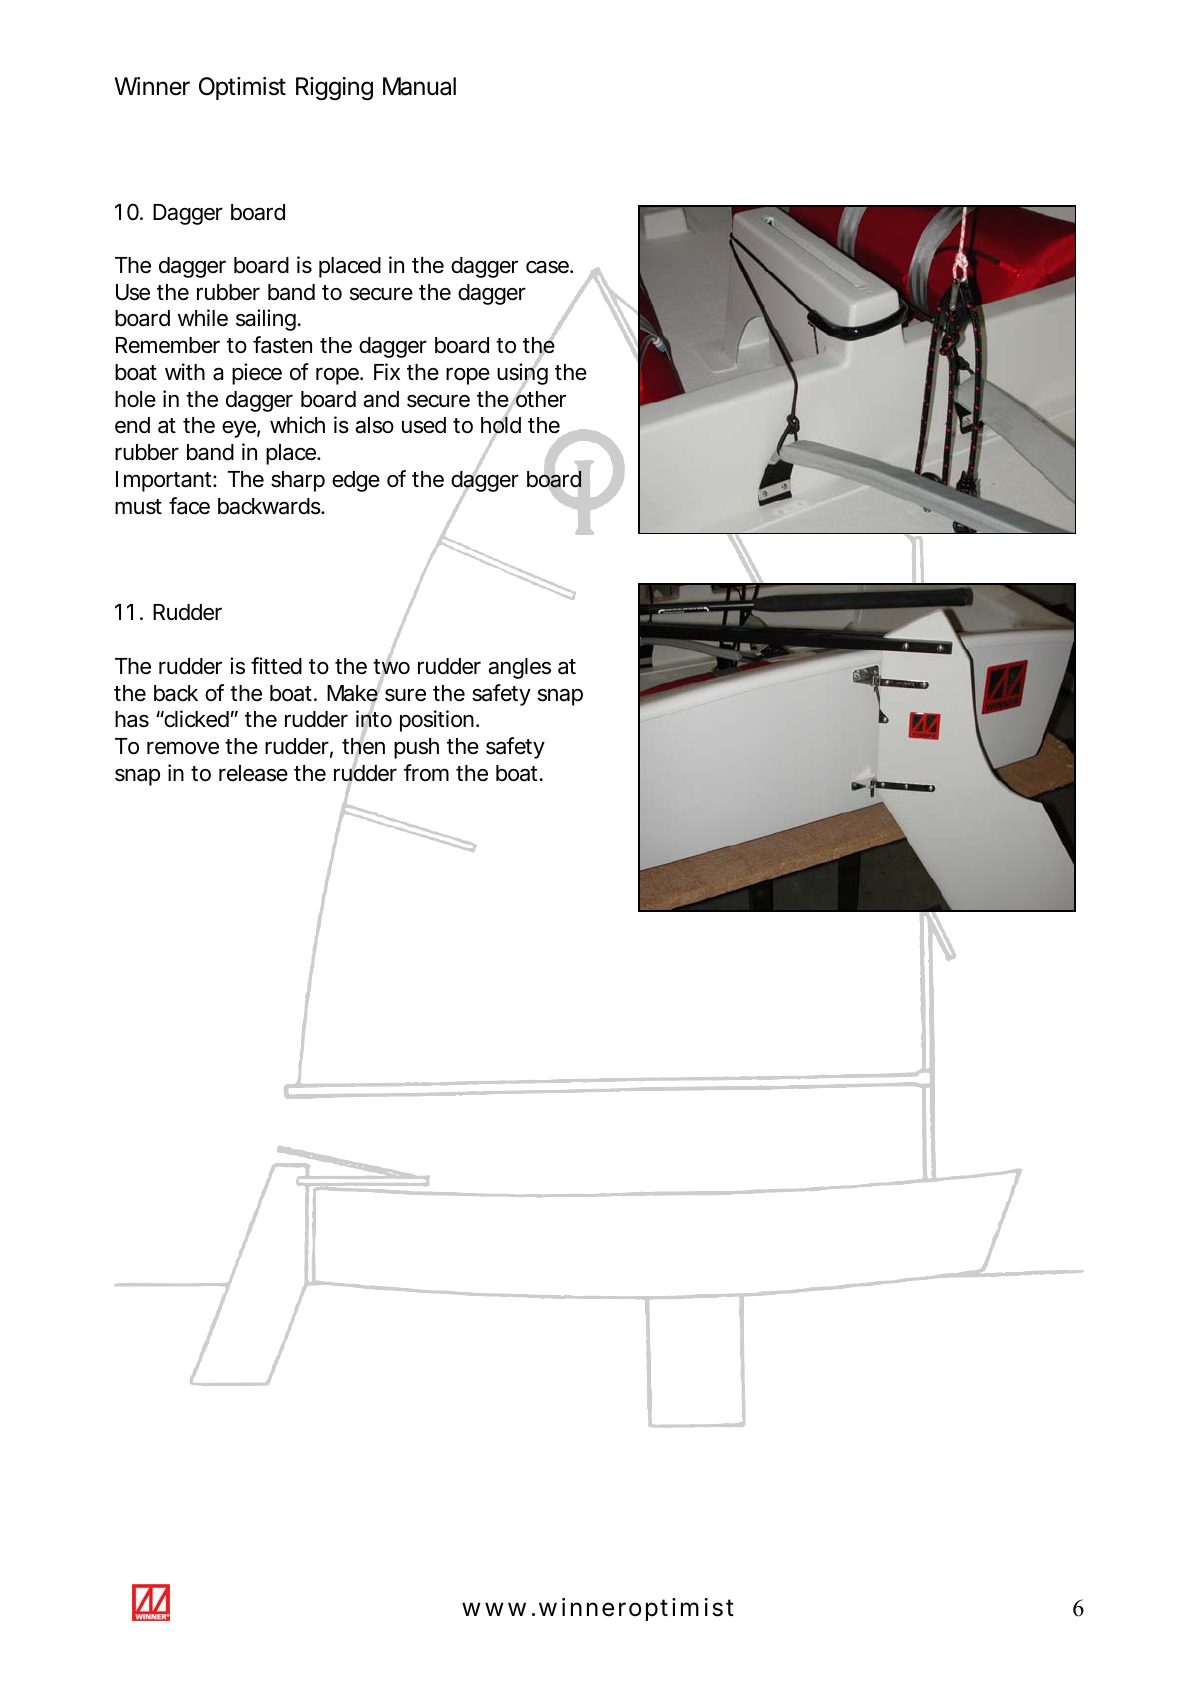  Describe the element at coordinates (419, 86) in the page. I see `Manual` at that location.
